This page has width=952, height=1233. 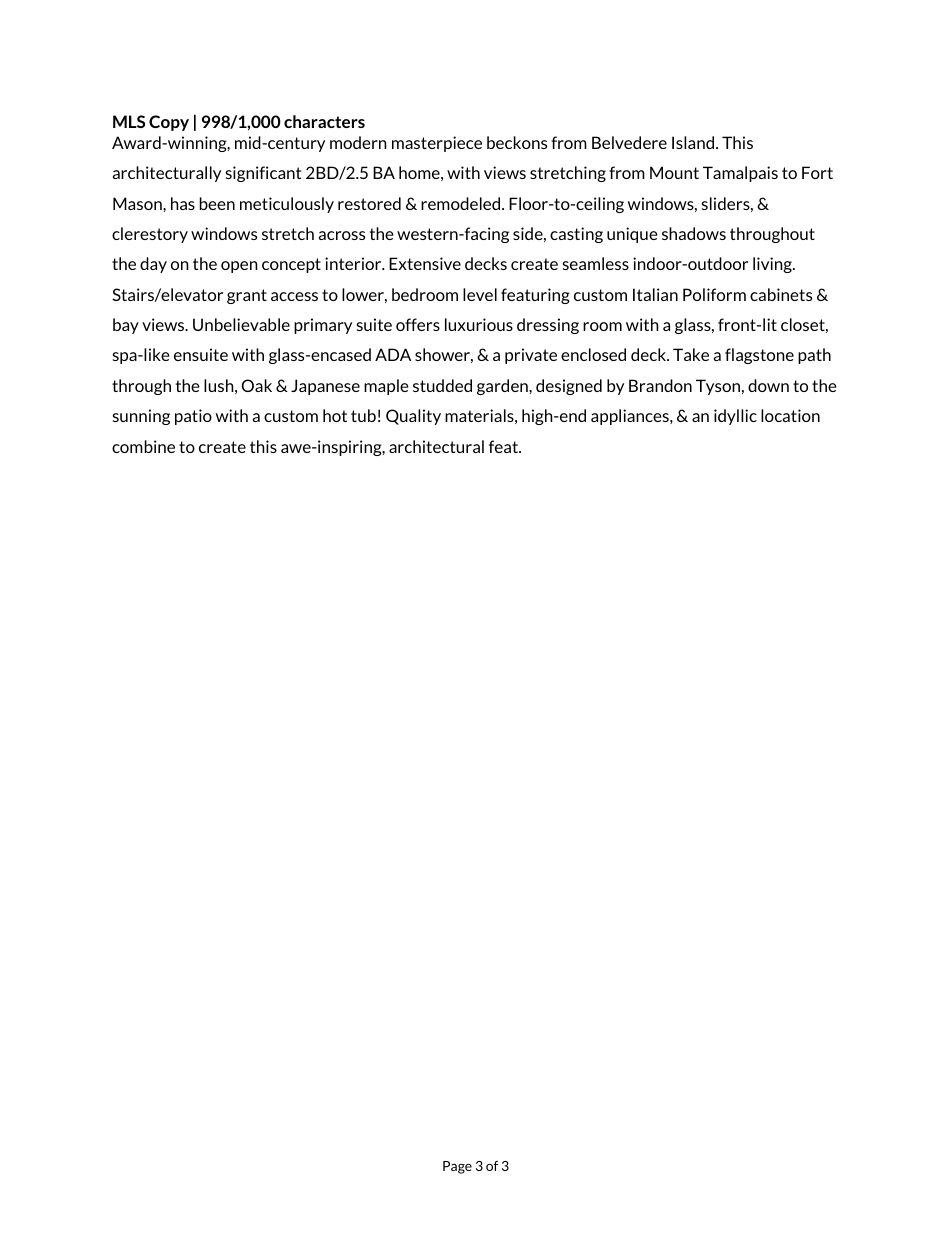 I want to click on Page, so click(x=457, y=1167).
